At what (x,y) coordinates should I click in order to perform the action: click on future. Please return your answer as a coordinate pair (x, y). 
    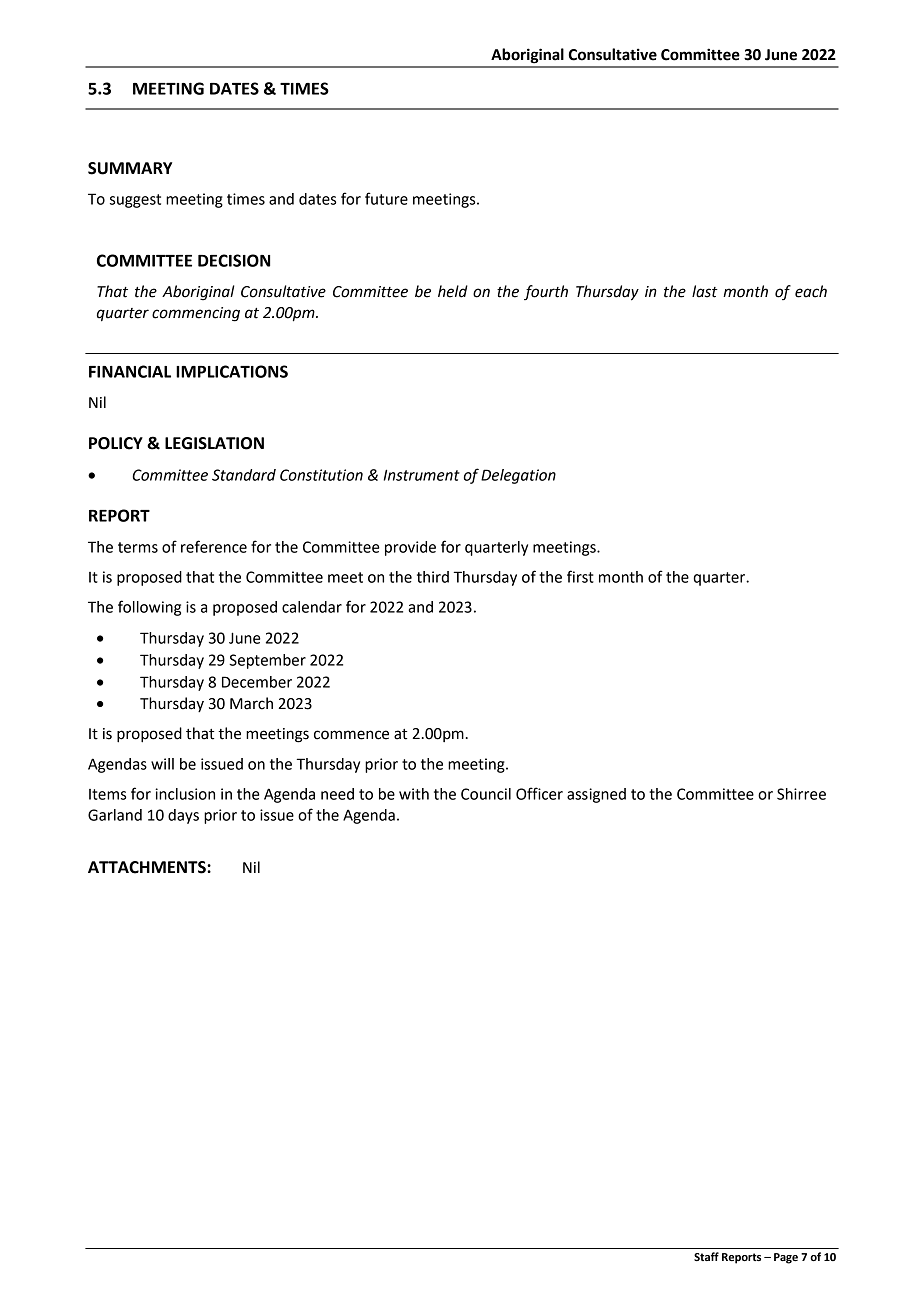
    Looking at the image, I should click on (386, 198).
